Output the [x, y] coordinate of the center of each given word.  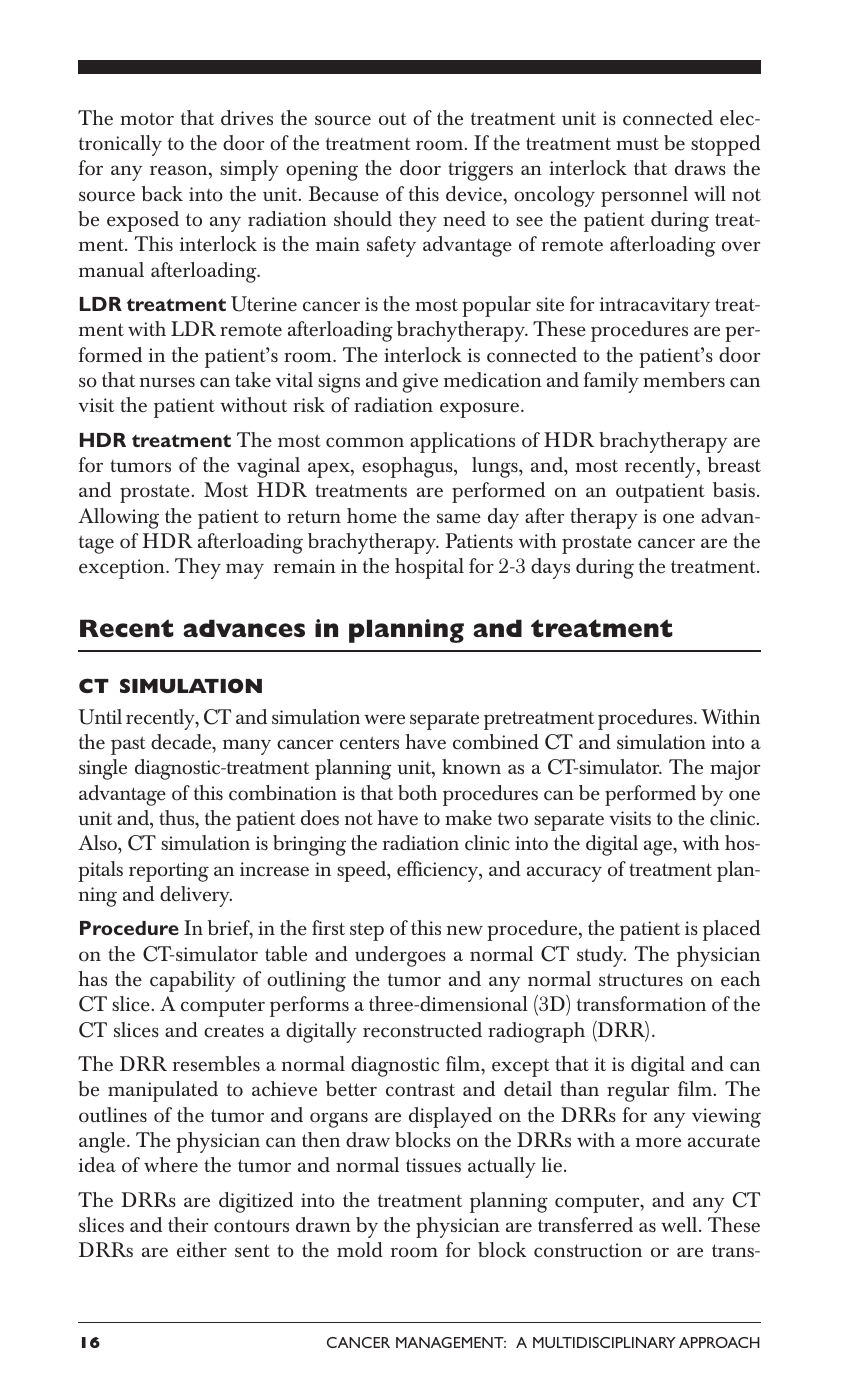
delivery [196, 896]
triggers [480, 171]
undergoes [400, 956]
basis [734, 489]
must [637, 143]
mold [360, 1250]
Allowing [118, 518]
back [162, 194]
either [202, 1250]
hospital [429, 568]
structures [641, 980]
